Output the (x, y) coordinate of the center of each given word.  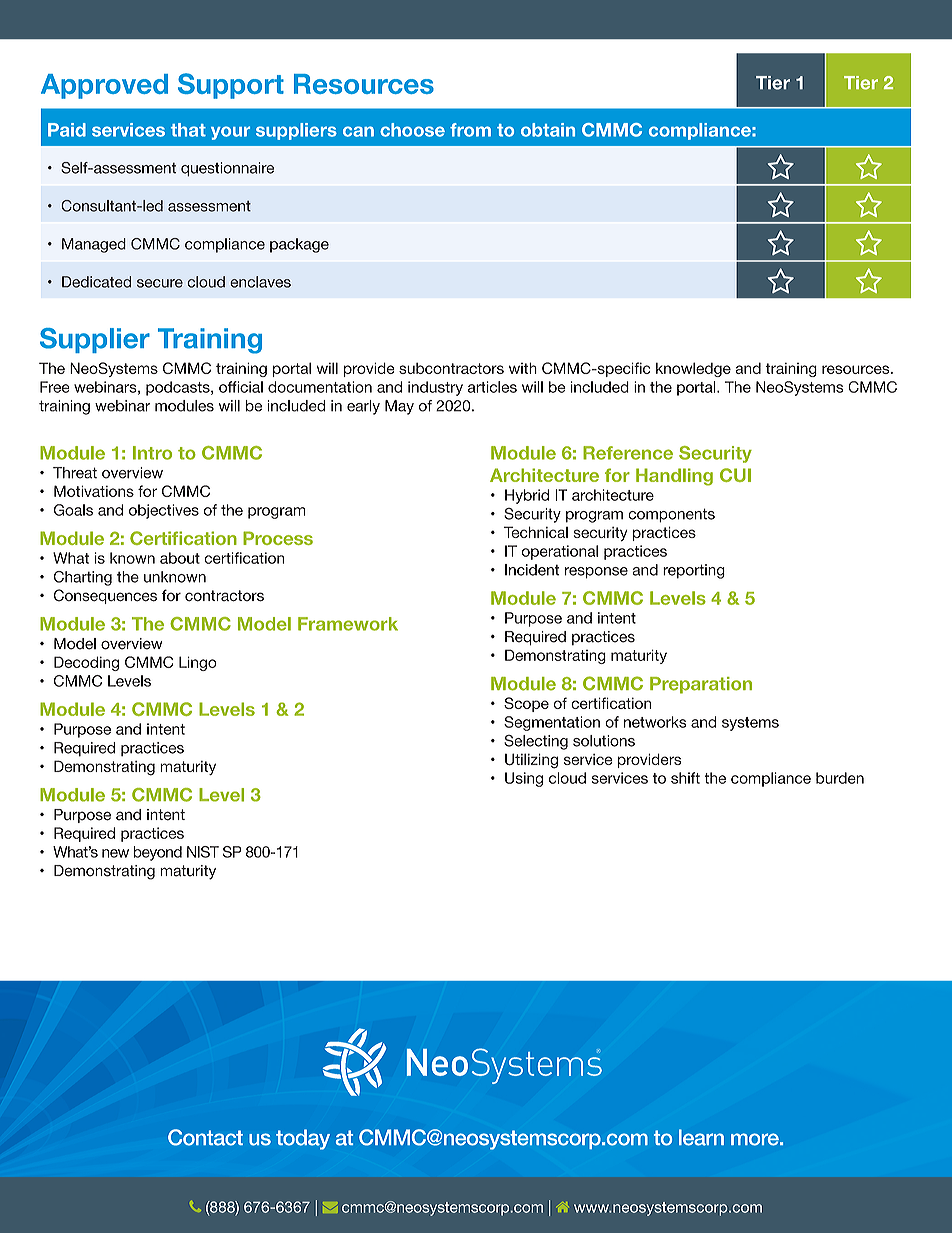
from (470, 130)
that (188, 130)
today (303, 1139)
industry (435, 388)
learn (701, 1137)
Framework (348, 624)
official (241, 387)
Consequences (105, 596)
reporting (694, 571)
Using (524, 779)
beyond (157, 853)
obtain (548, 130)
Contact (205, 1137)
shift (685, 778)
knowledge (693, 369)
